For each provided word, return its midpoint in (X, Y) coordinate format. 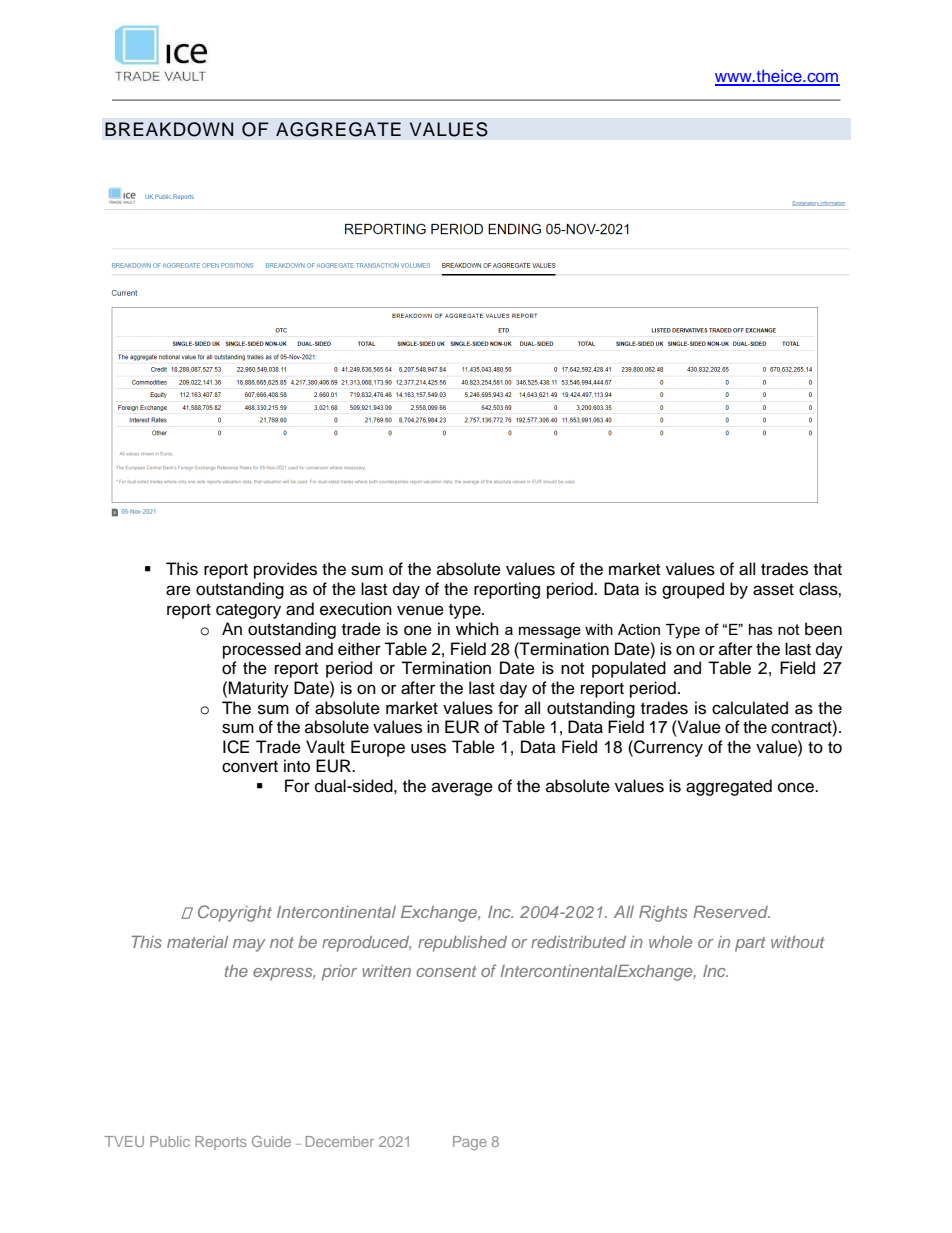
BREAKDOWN (169, 129)
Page (470, 1143)
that (828, 569)
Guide (271, 1141)
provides (285, 570)
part (750, 944)
